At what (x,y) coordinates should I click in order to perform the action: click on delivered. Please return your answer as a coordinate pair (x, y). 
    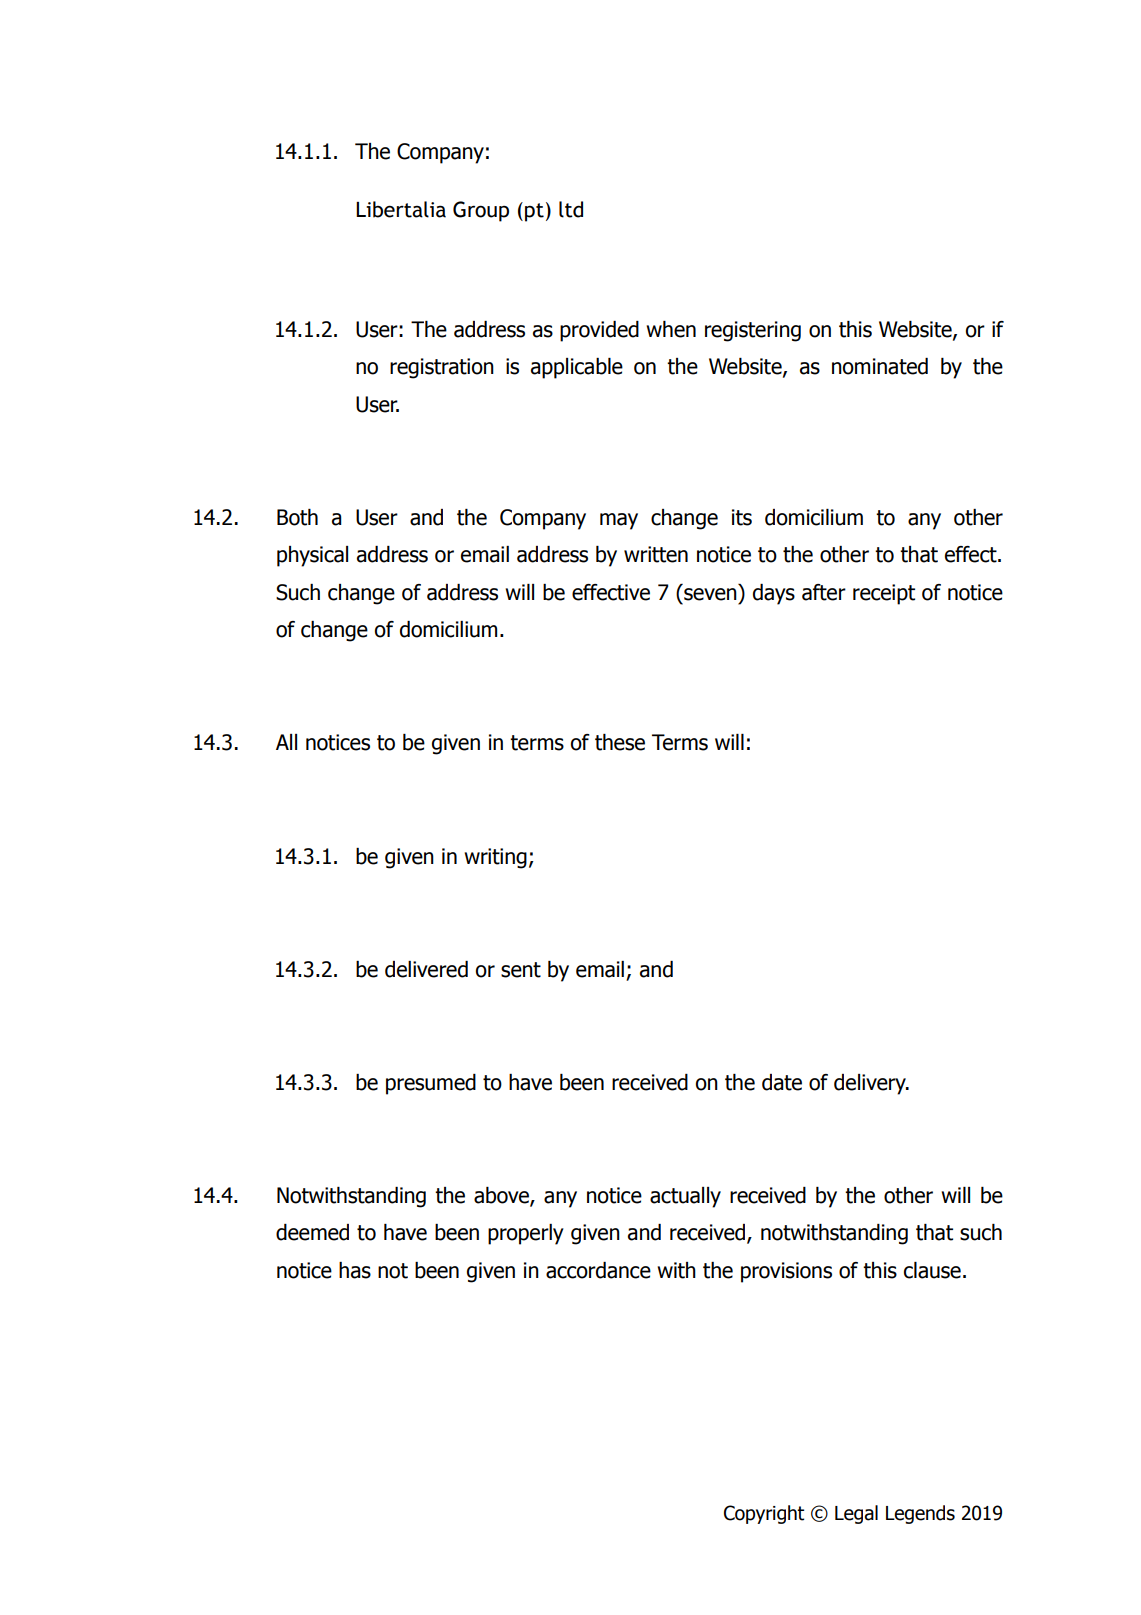
    Looking at the image, I should click on (426, 969).
